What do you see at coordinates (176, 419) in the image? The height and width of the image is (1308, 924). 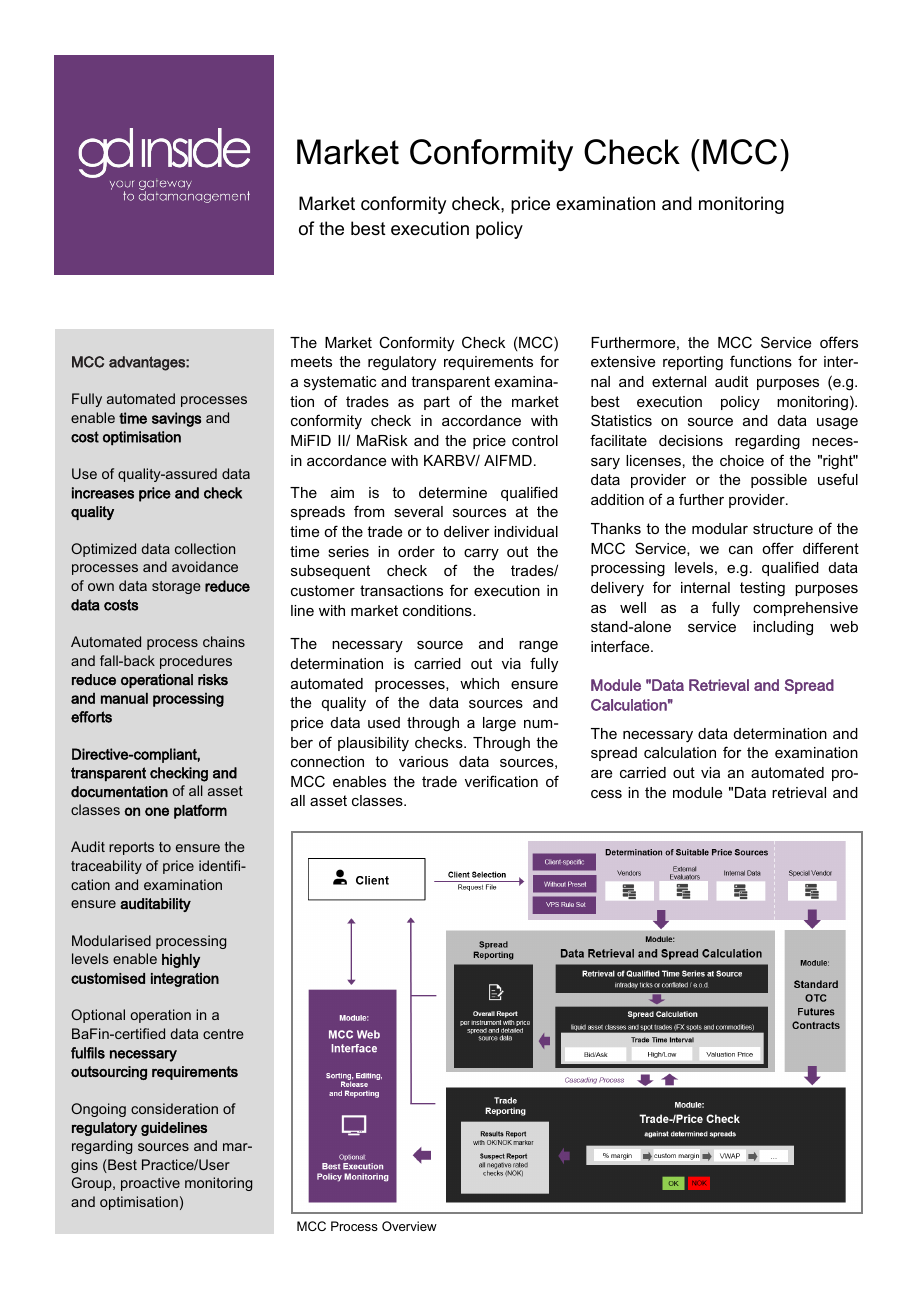 I see `savings` at bounding box center [176, 419].
